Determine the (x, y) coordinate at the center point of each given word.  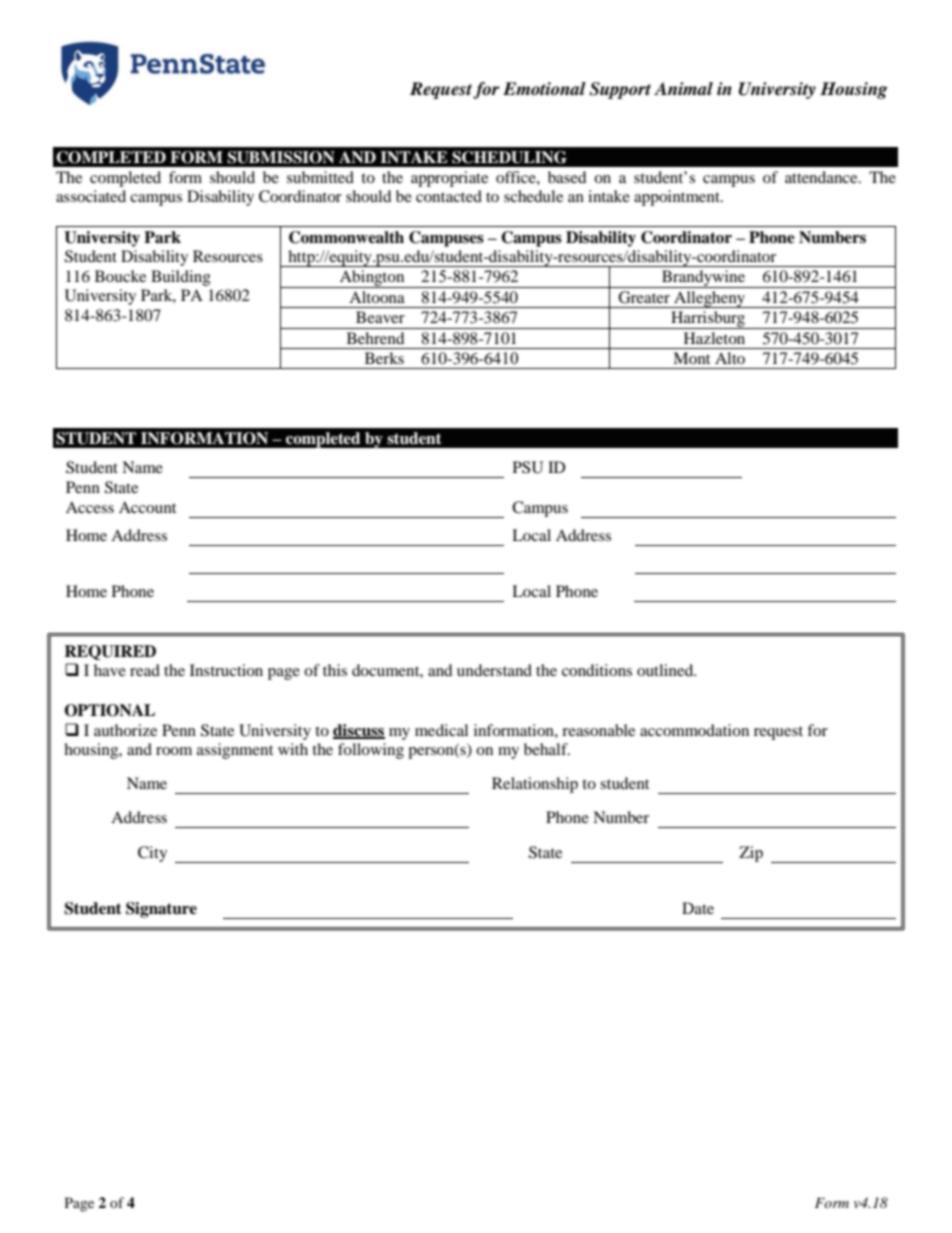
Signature (161, 910)
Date (698, 908)
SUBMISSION (281, 157)
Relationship (535, 785)
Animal (683, 89)
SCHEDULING (509, 157)
